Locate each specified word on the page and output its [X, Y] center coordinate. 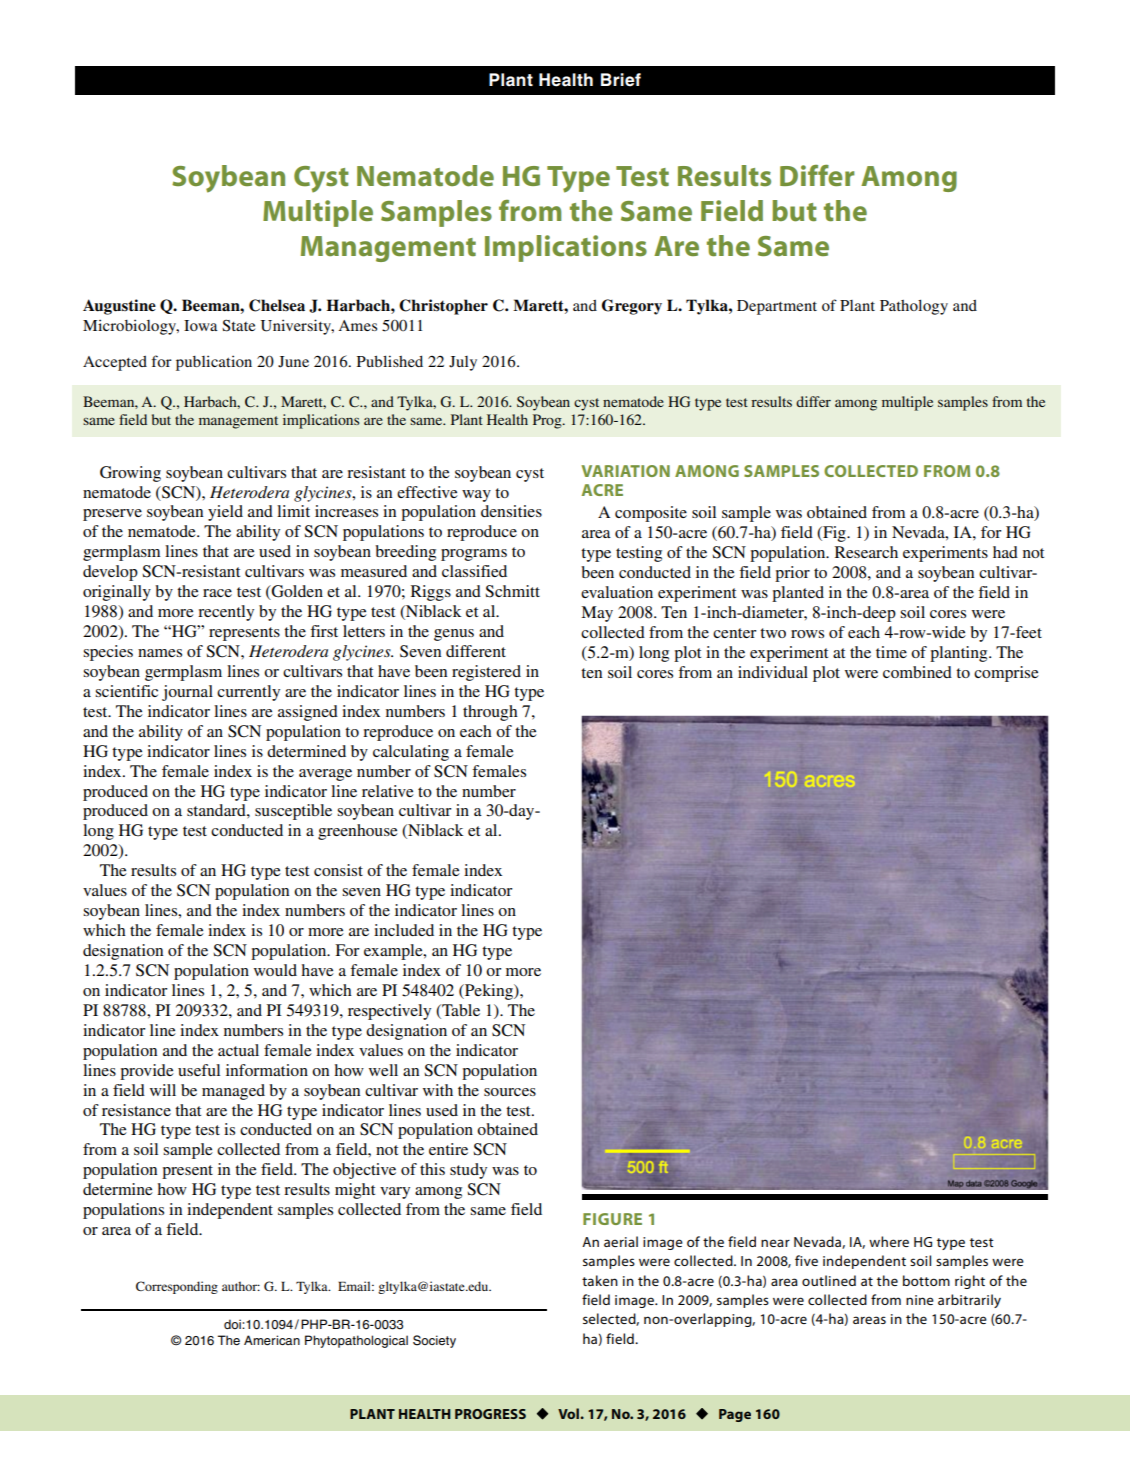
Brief [621, 80]
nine [920, 1300]
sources [510, 1092]
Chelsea [277, 305]
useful [199, 1070]
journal [187, 693]
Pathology [914, 307]
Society [434, 1341]
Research [866, 552]
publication [214, 363]
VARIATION [625, 471]
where [889, 1241]
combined [917, 672]
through [490, 713]
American [272, 1340]
